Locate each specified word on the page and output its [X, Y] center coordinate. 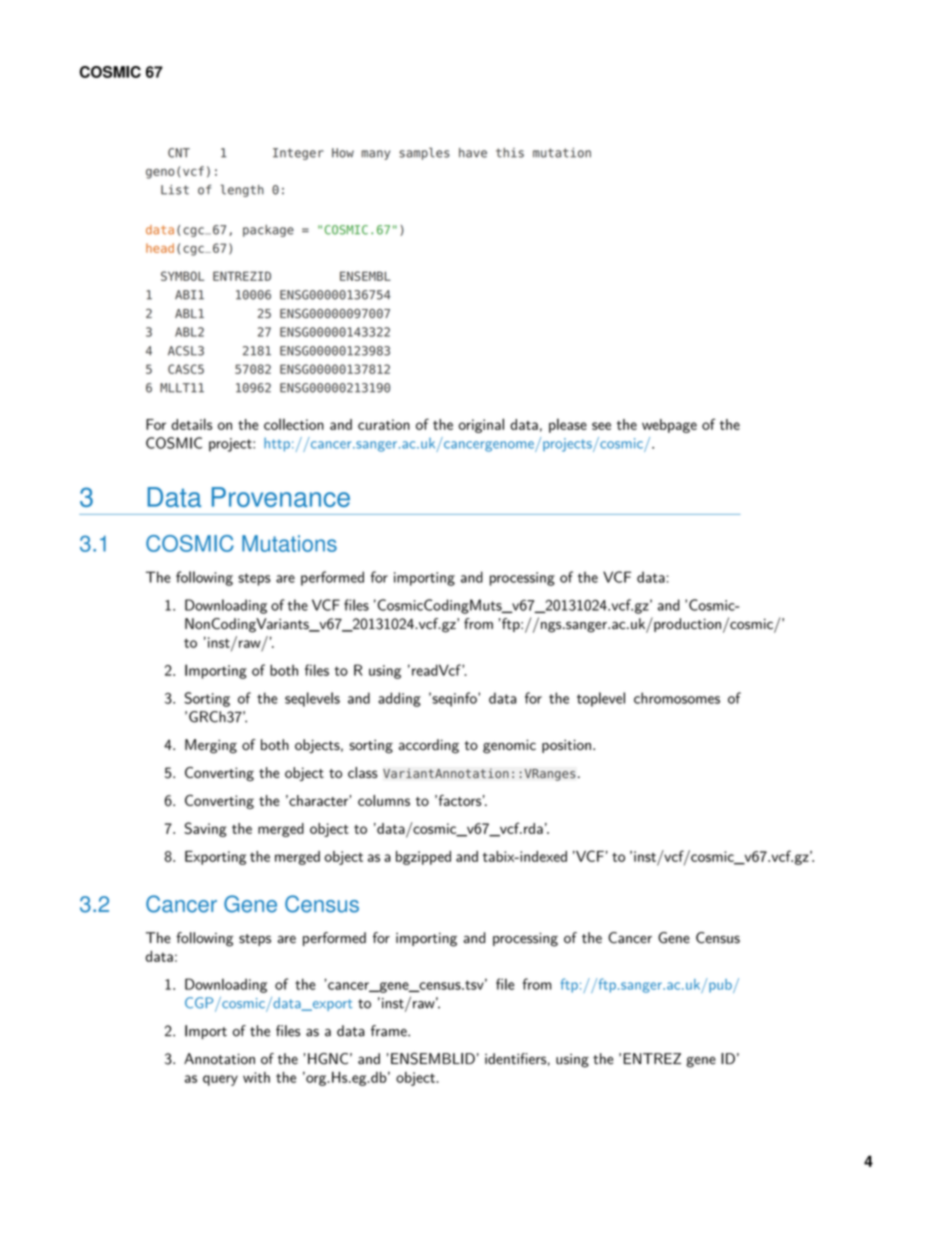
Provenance [281, 497]
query [220, 1080]
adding [399, 699]
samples [424, 153]
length [242, 190]
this [510, 153]
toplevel [601, 699]
